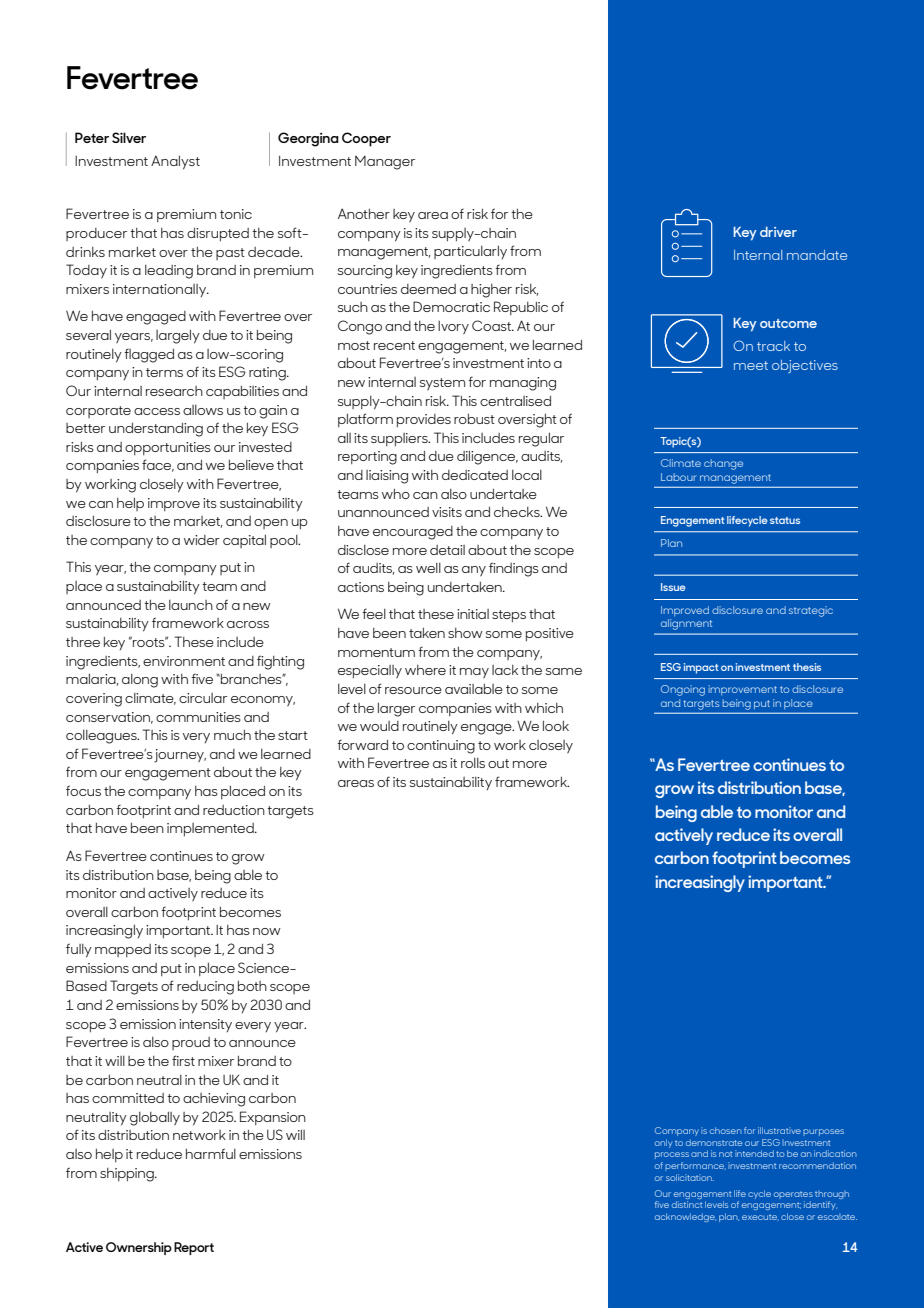 This document has height=1308, width=924. Describe the element at coordinates (685, 1217) in the document. I see `acknowledge` at that location.
